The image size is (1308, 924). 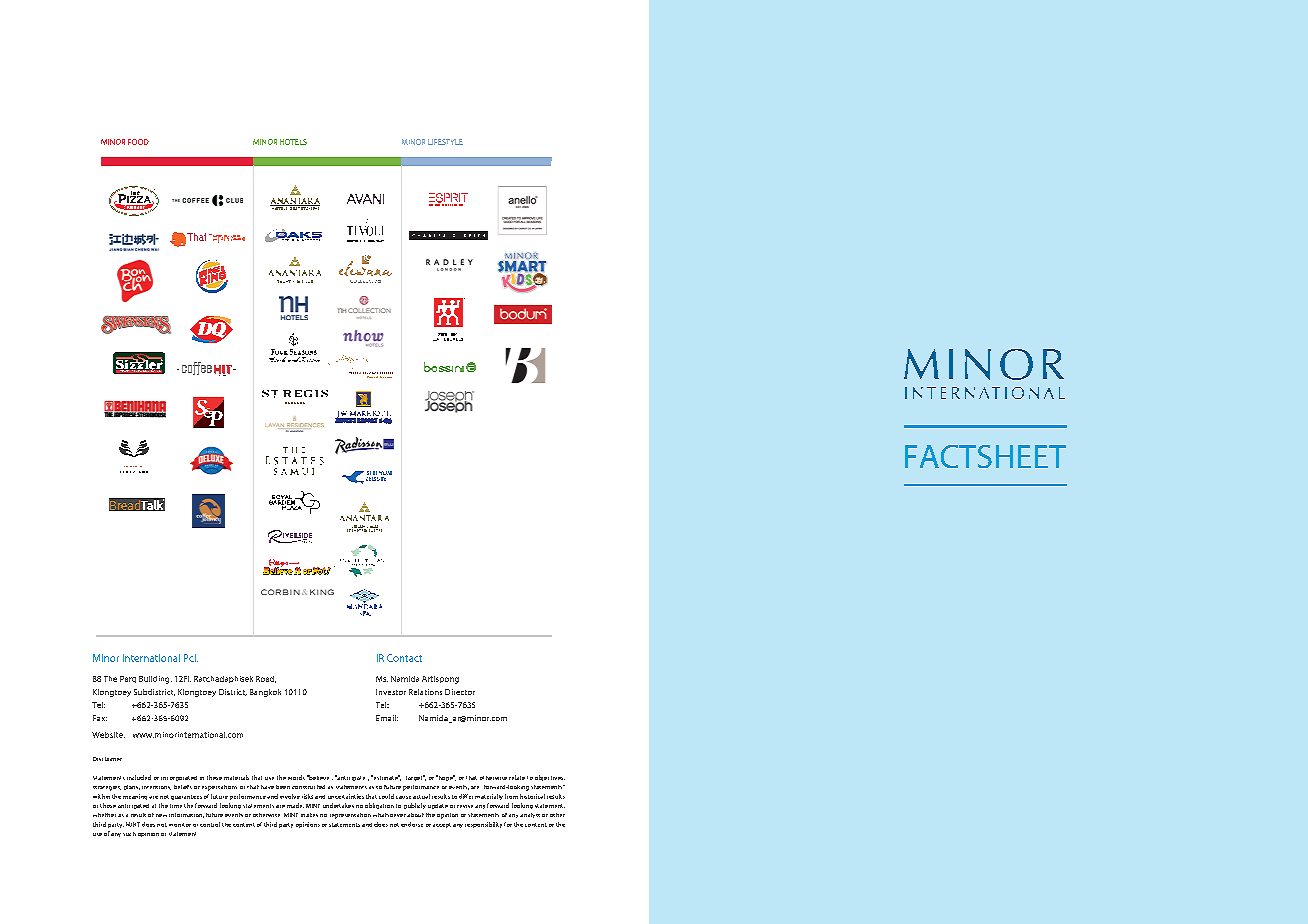 What do you see at coordinates (138, 142) in the document?
I see `FOOD` at bounding box center [138, 142].
